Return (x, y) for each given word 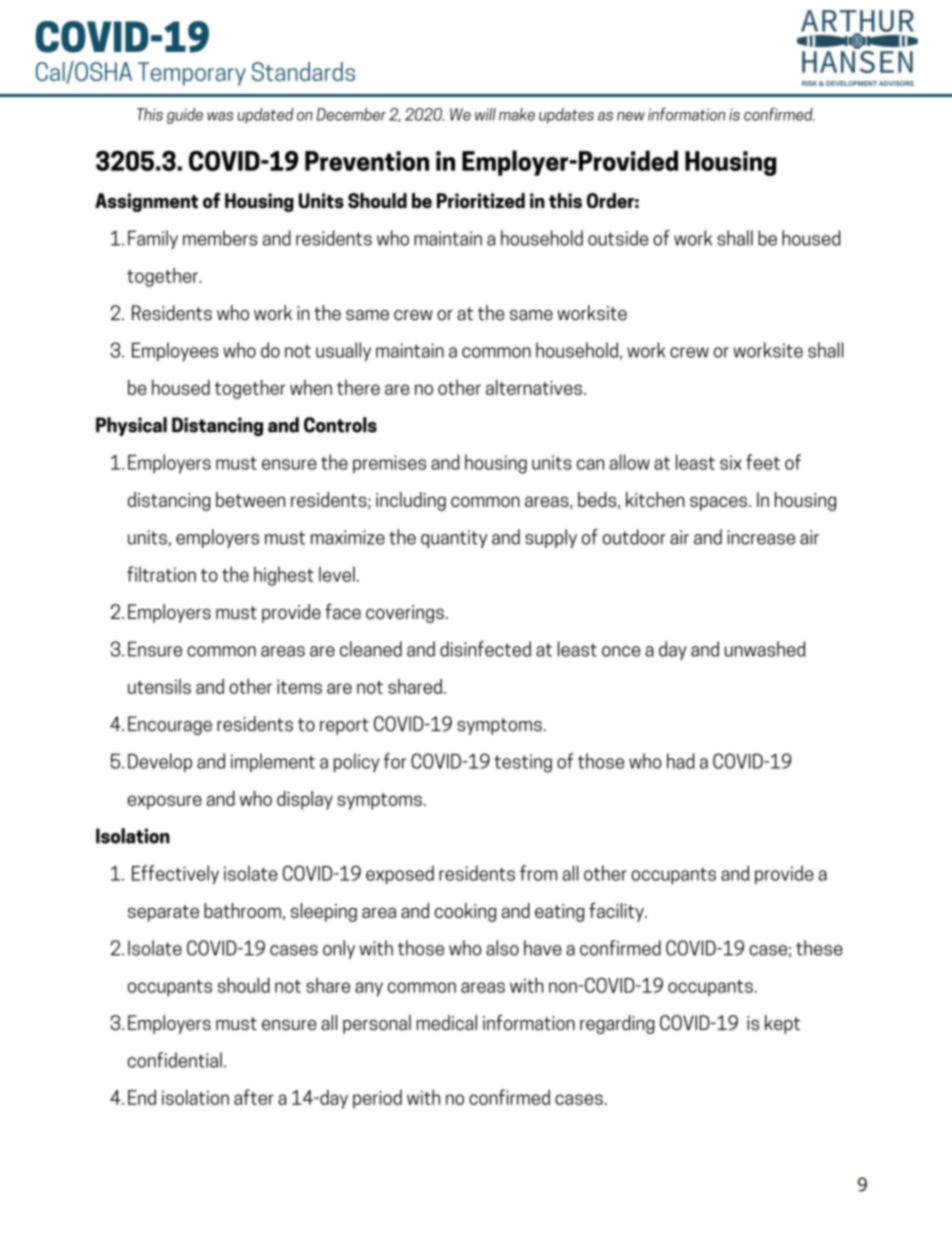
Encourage (170, 725)
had (681, 761)
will (485, 114)
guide (185, 116)
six (731, 462)
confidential (175, 1060)
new (631, 116)
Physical (131, 426)
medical (446, 1022)
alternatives (534, 387)
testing (523, 763)
